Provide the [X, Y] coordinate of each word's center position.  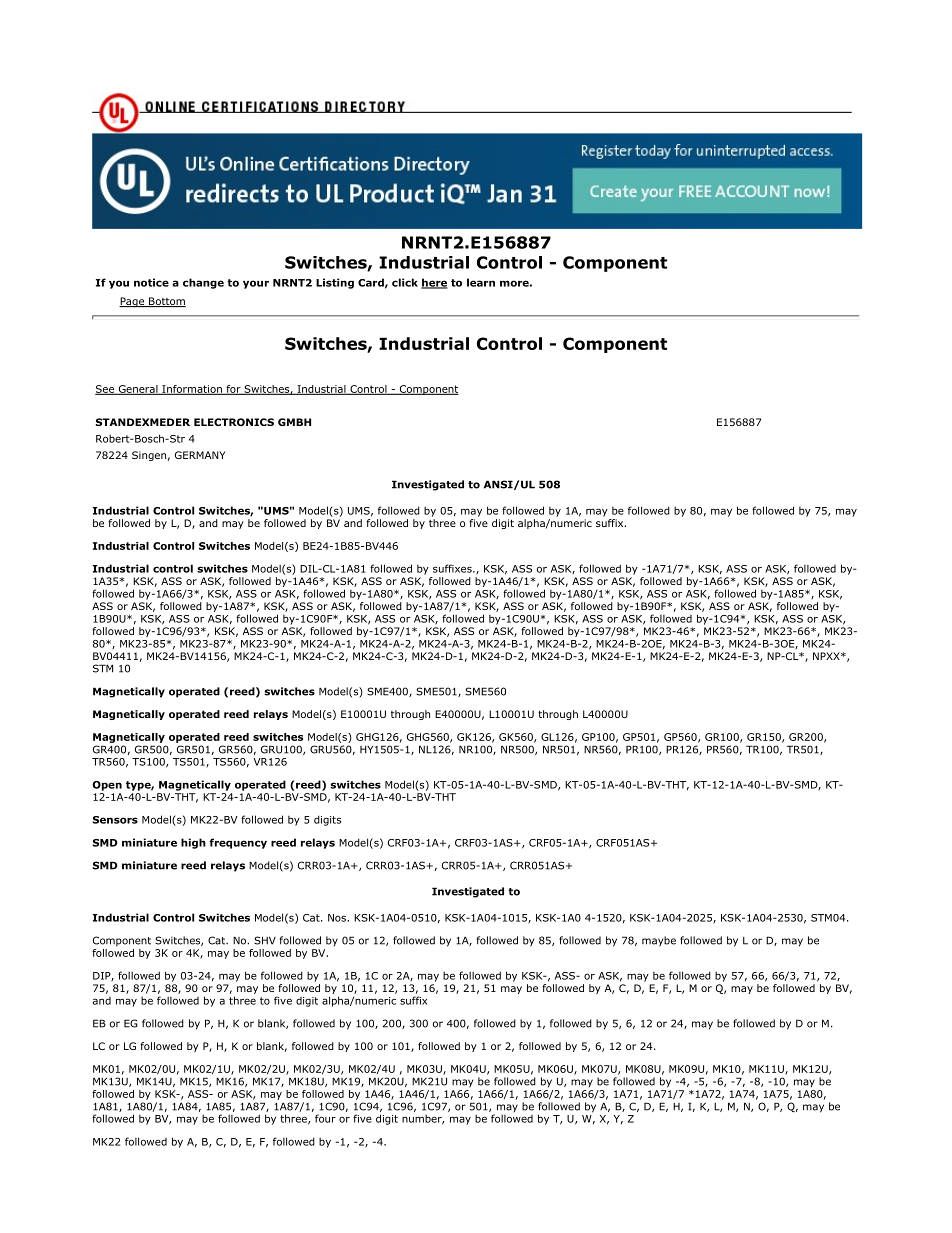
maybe [659, 941]
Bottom [166, 302]
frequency [238, 843]
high [193, 843]
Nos [338, 918]
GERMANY [200, 455]
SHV [265, 940]
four [325, 1118]
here [434, 283]
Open [107, 786]
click [405, 282]
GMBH [294, 422]
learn [481, 282]
